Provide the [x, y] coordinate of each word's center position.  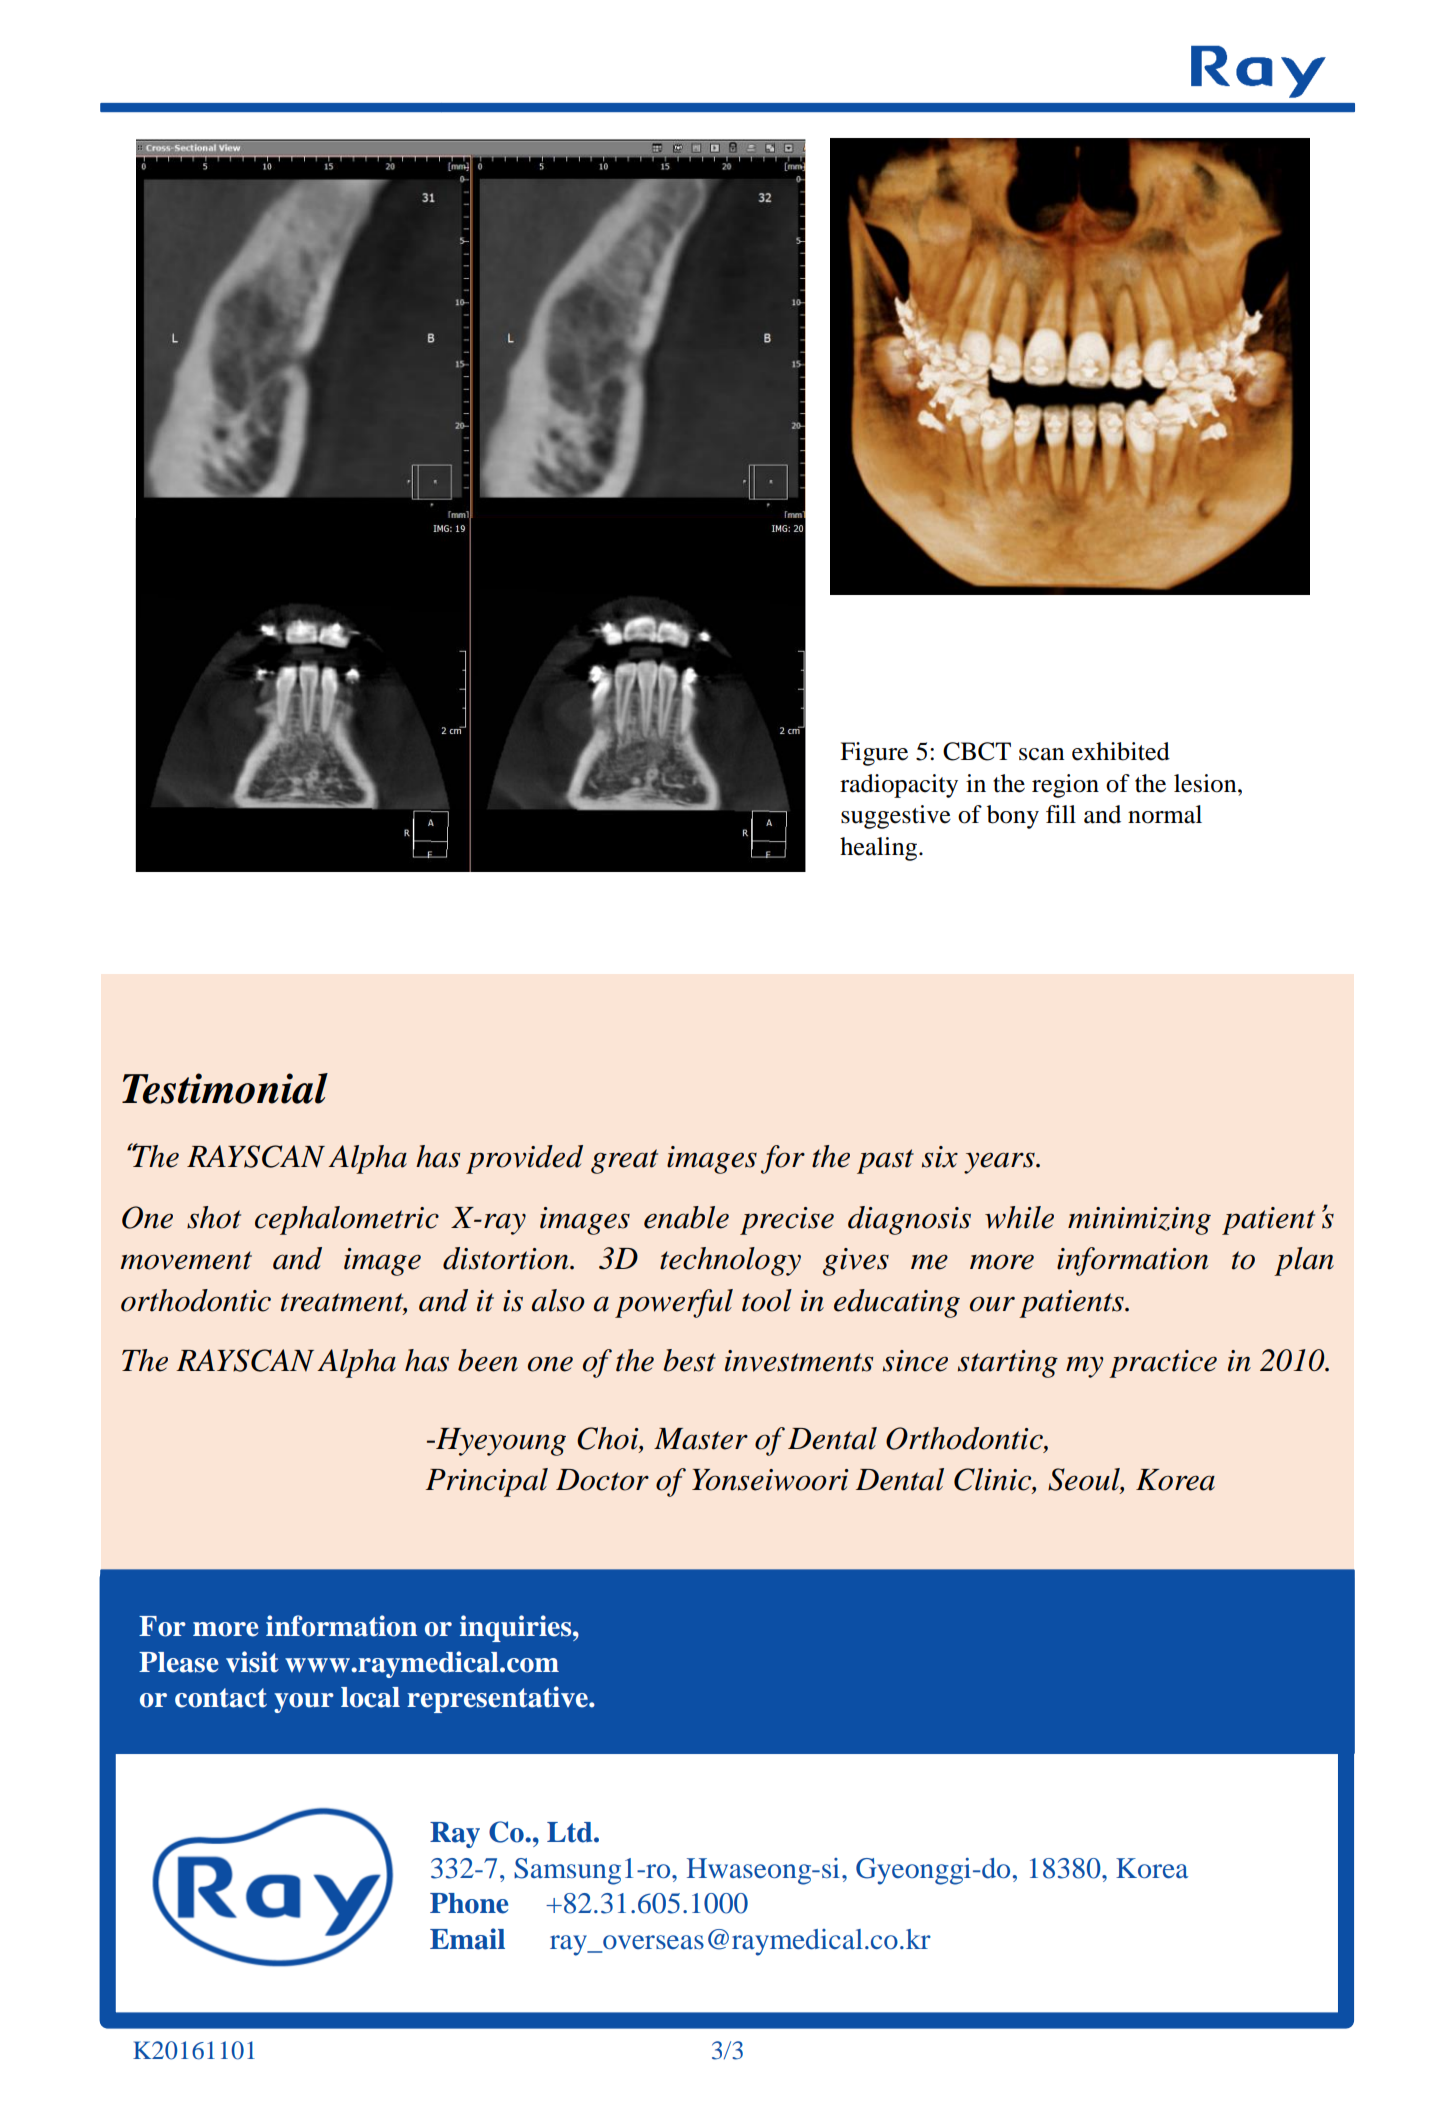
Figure [874, 754]
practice [1163, 1364]
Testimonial [225, 1088]
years [1000, 1163]
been [488, 1360]
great [624, 1161]
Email [467, 1939]
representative [498, 1699]
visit [252, 1662]
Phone [469, 1903]
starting [1008, 1364]
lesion [1206, 783]
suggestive [896, 817]
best [689, 1360]
